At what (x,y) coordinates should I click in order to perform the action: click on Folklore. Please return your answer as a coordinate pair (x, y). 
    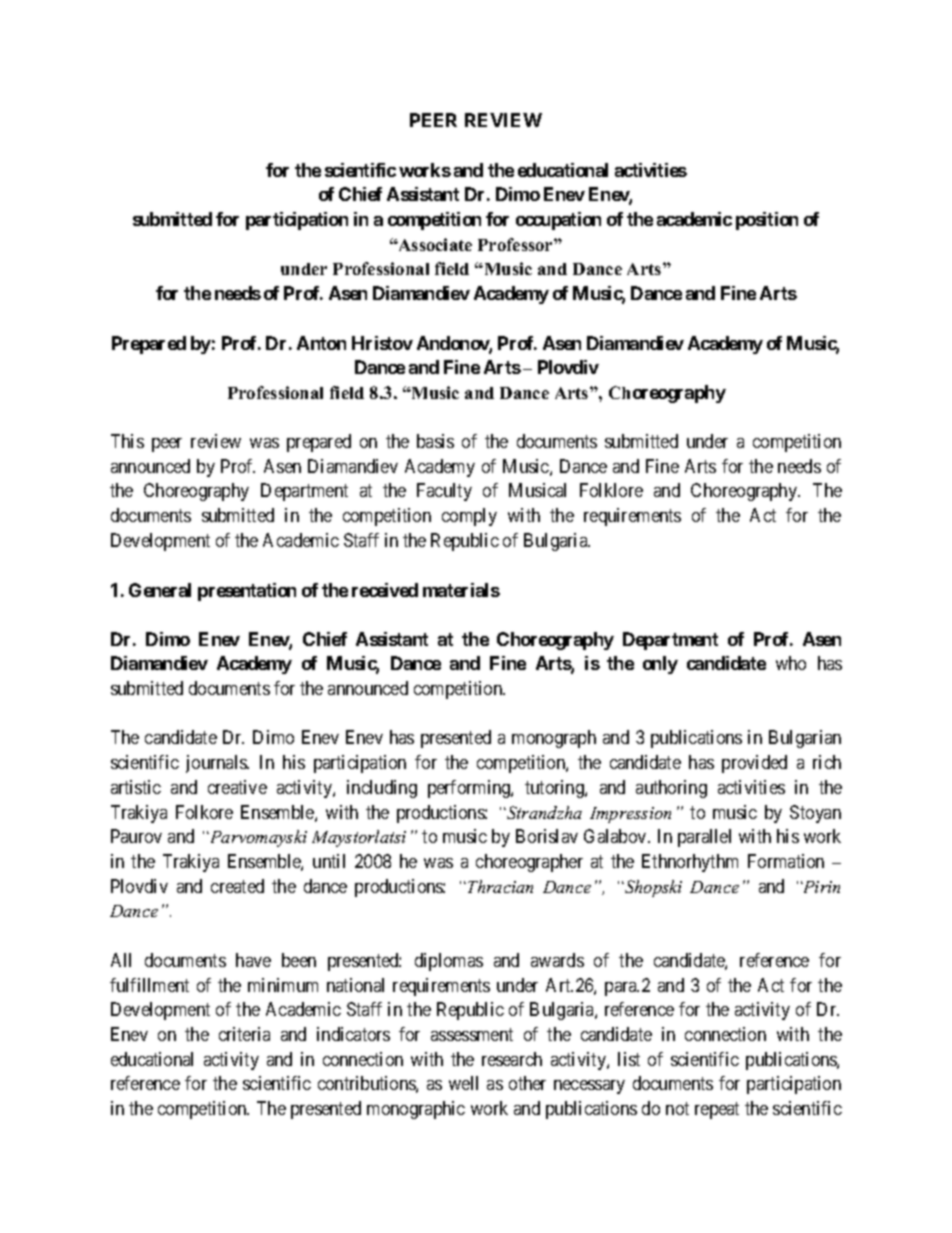
    Looking at the image, I should click on (611, 490).
